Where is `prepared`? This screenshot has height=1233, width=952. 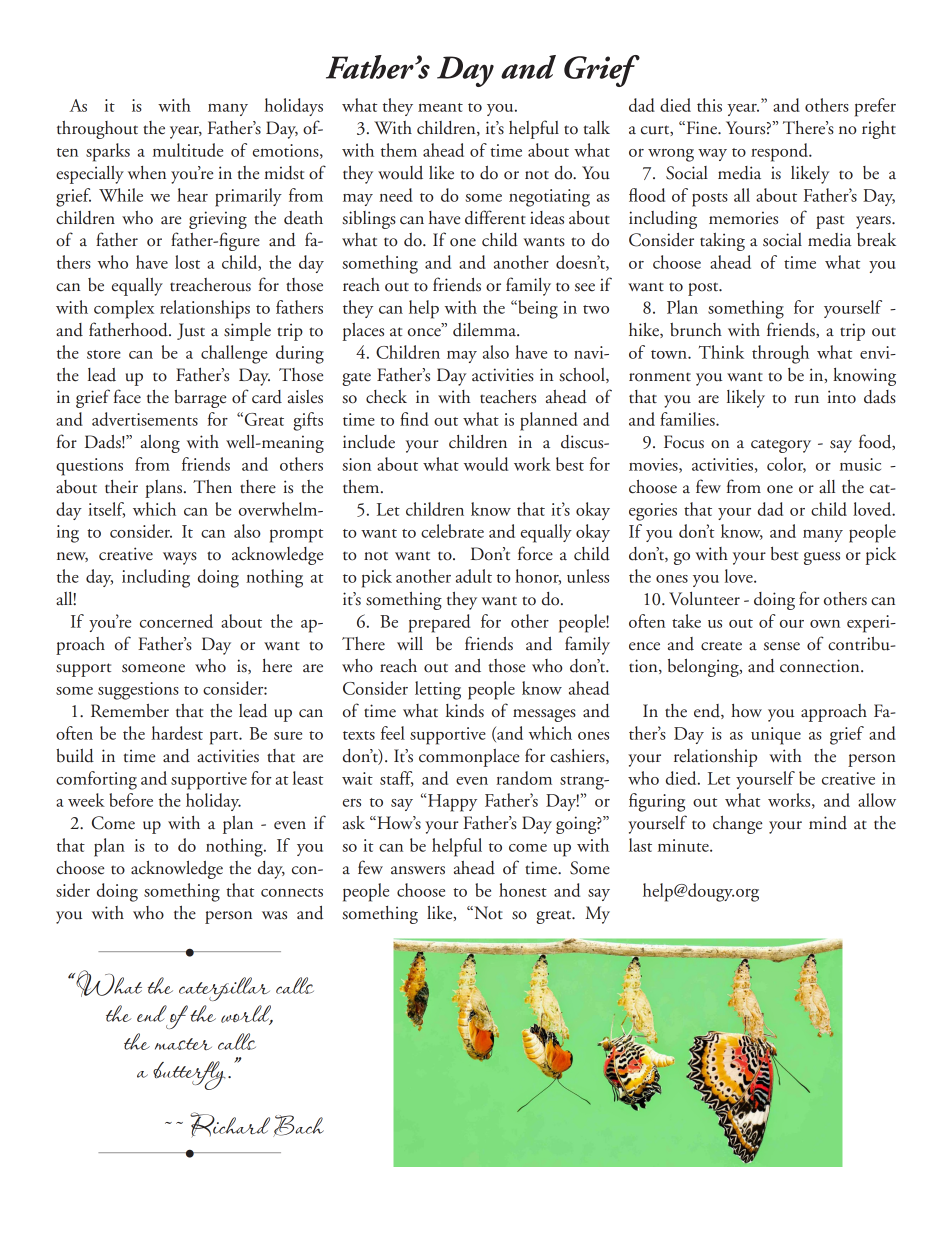
prepared is located at coordinates (439, 623).
